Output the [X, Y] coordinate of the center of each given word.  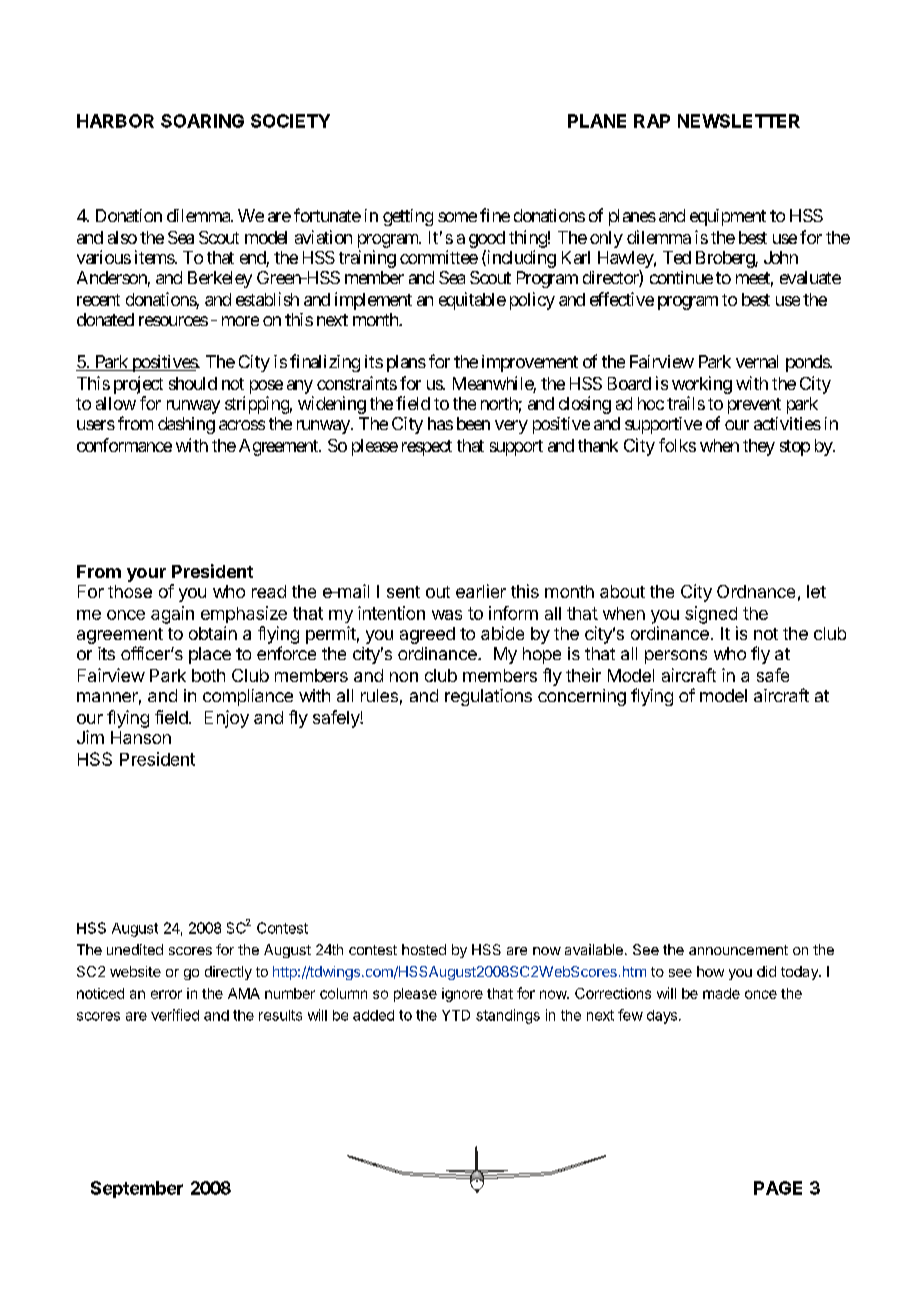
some [457, 217]
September [137, 1189]
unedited [135, 949]
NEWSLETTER [739, 121]
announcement [738, 950]
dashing [186, 425]
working [702, 385]
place [210, 655]
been [473, 423]
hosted [424, 949]
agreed [427, 635]
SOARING [202, 121]
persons [676, 657]
